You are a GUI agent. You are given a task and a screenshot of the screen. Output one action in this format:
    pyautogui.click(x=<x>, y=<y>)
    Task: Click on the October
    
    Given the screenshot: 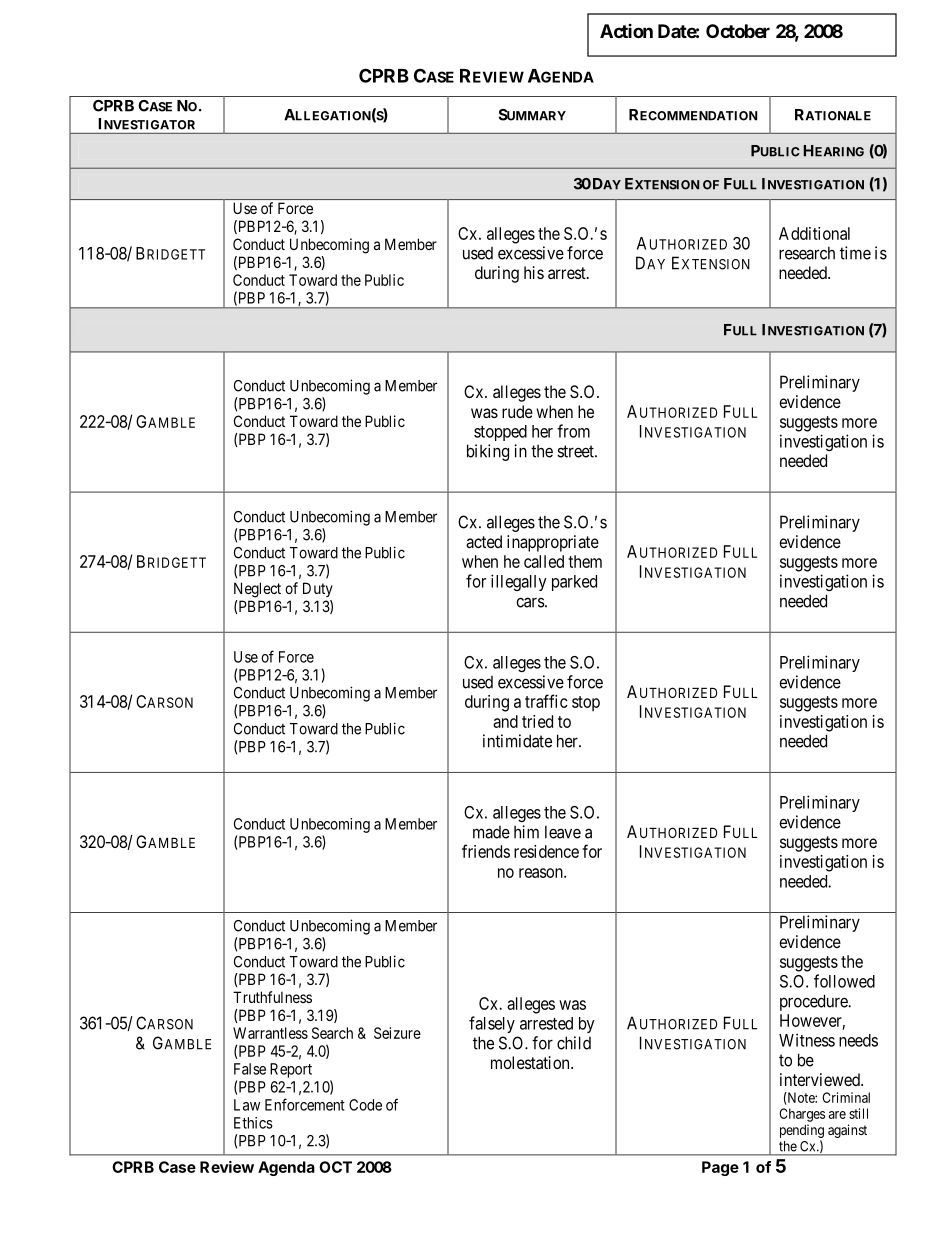 What is the action you would take?
    pyautogui.click(x=738, y=31)
